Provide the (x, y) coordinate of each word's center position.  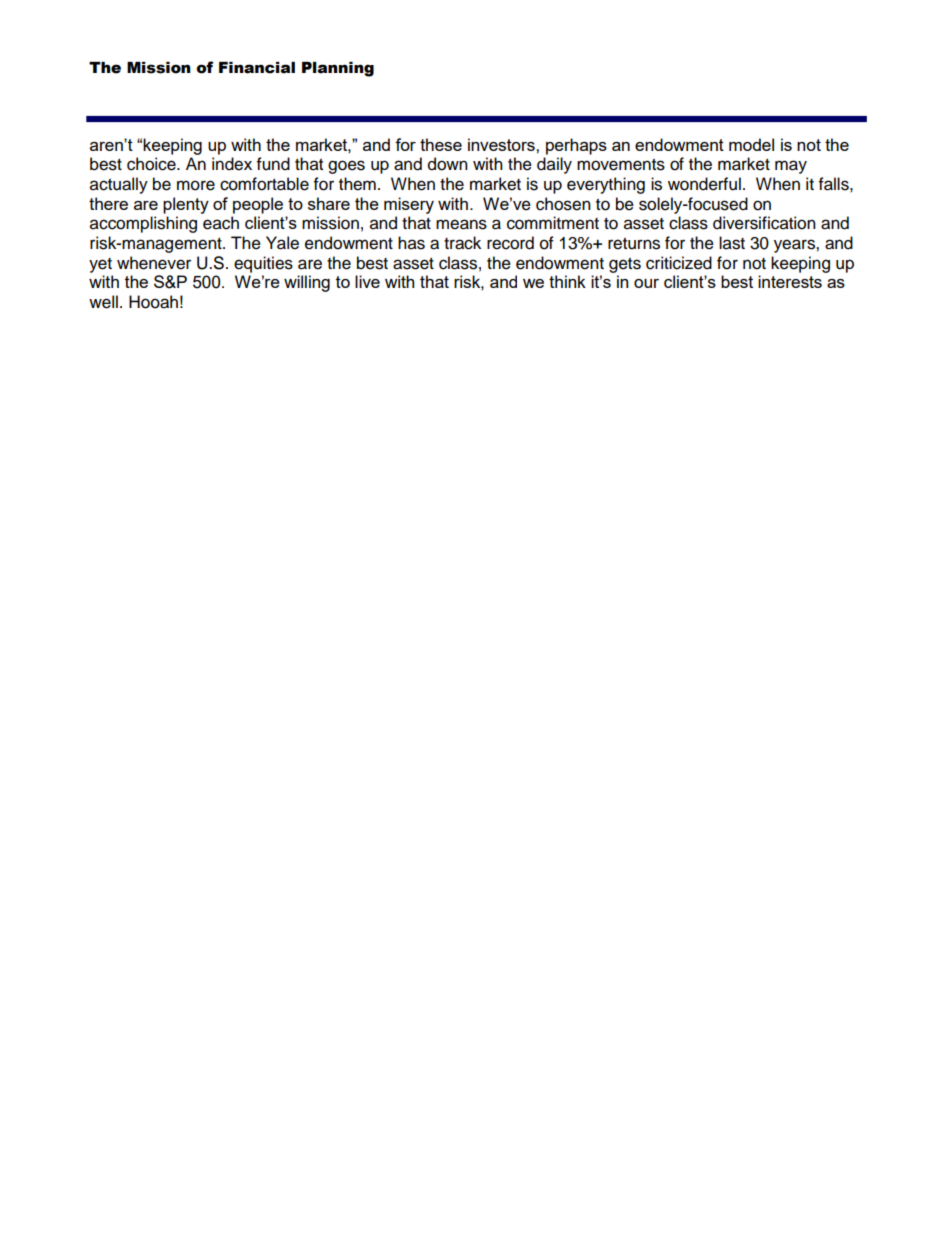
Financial (257, 68)
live (367, 281)
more (196, 185)
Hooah (153, 302)
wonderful (704, 184)
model (751, 144)
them (357, 184)
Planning (338, 69)
